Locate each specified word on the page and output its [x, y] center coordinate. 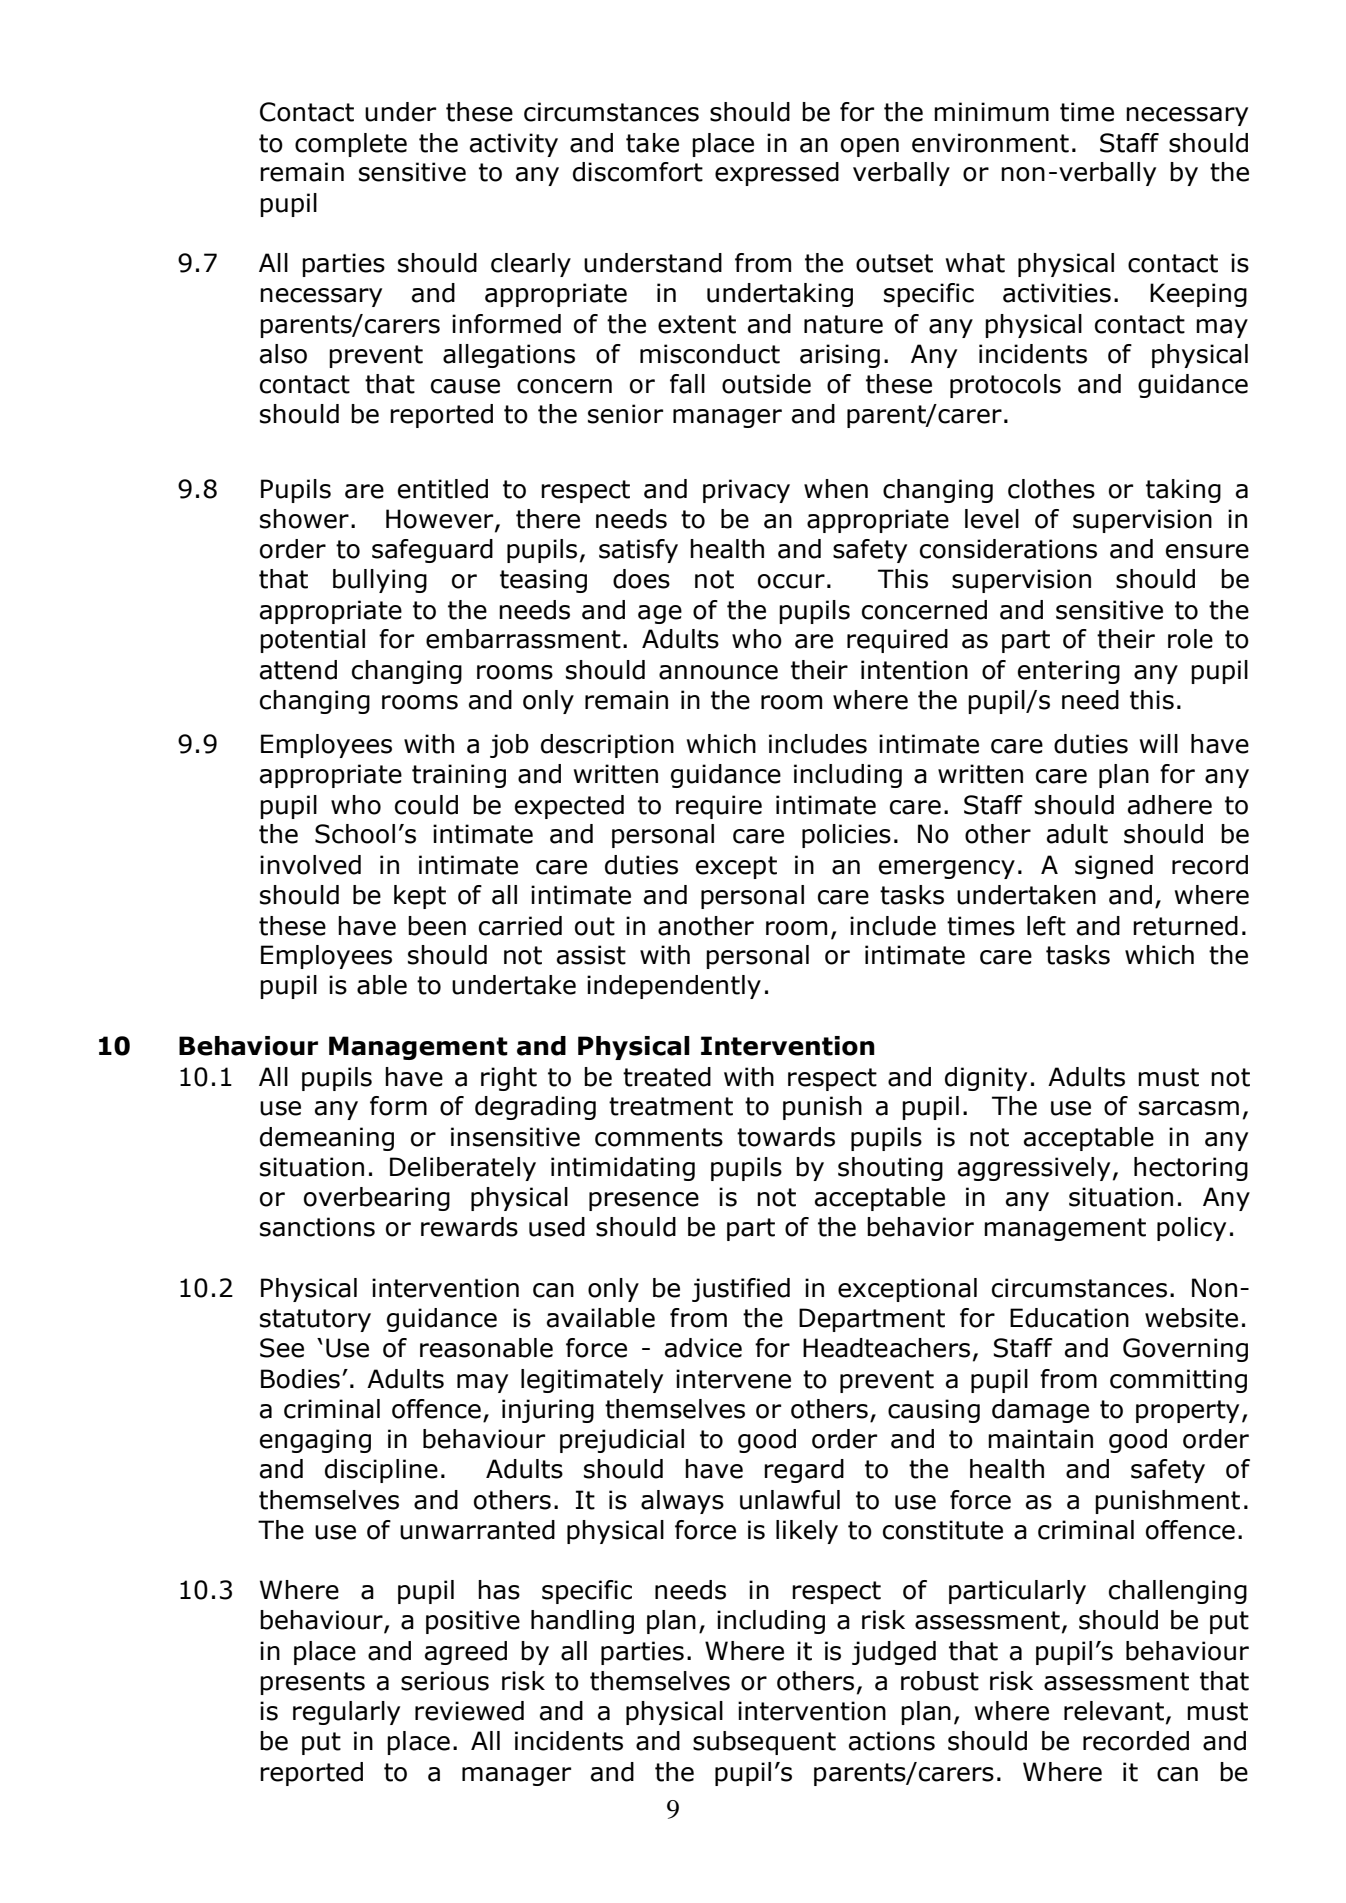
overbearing [377, 1199]
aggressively [1034, 1169]
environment [990, 143]
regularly [346, 1713]
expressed [777, 174]
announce [718, 672]
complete [351, 145]
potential [312, 641]
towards [786, 1137]
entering [1069, 672]
